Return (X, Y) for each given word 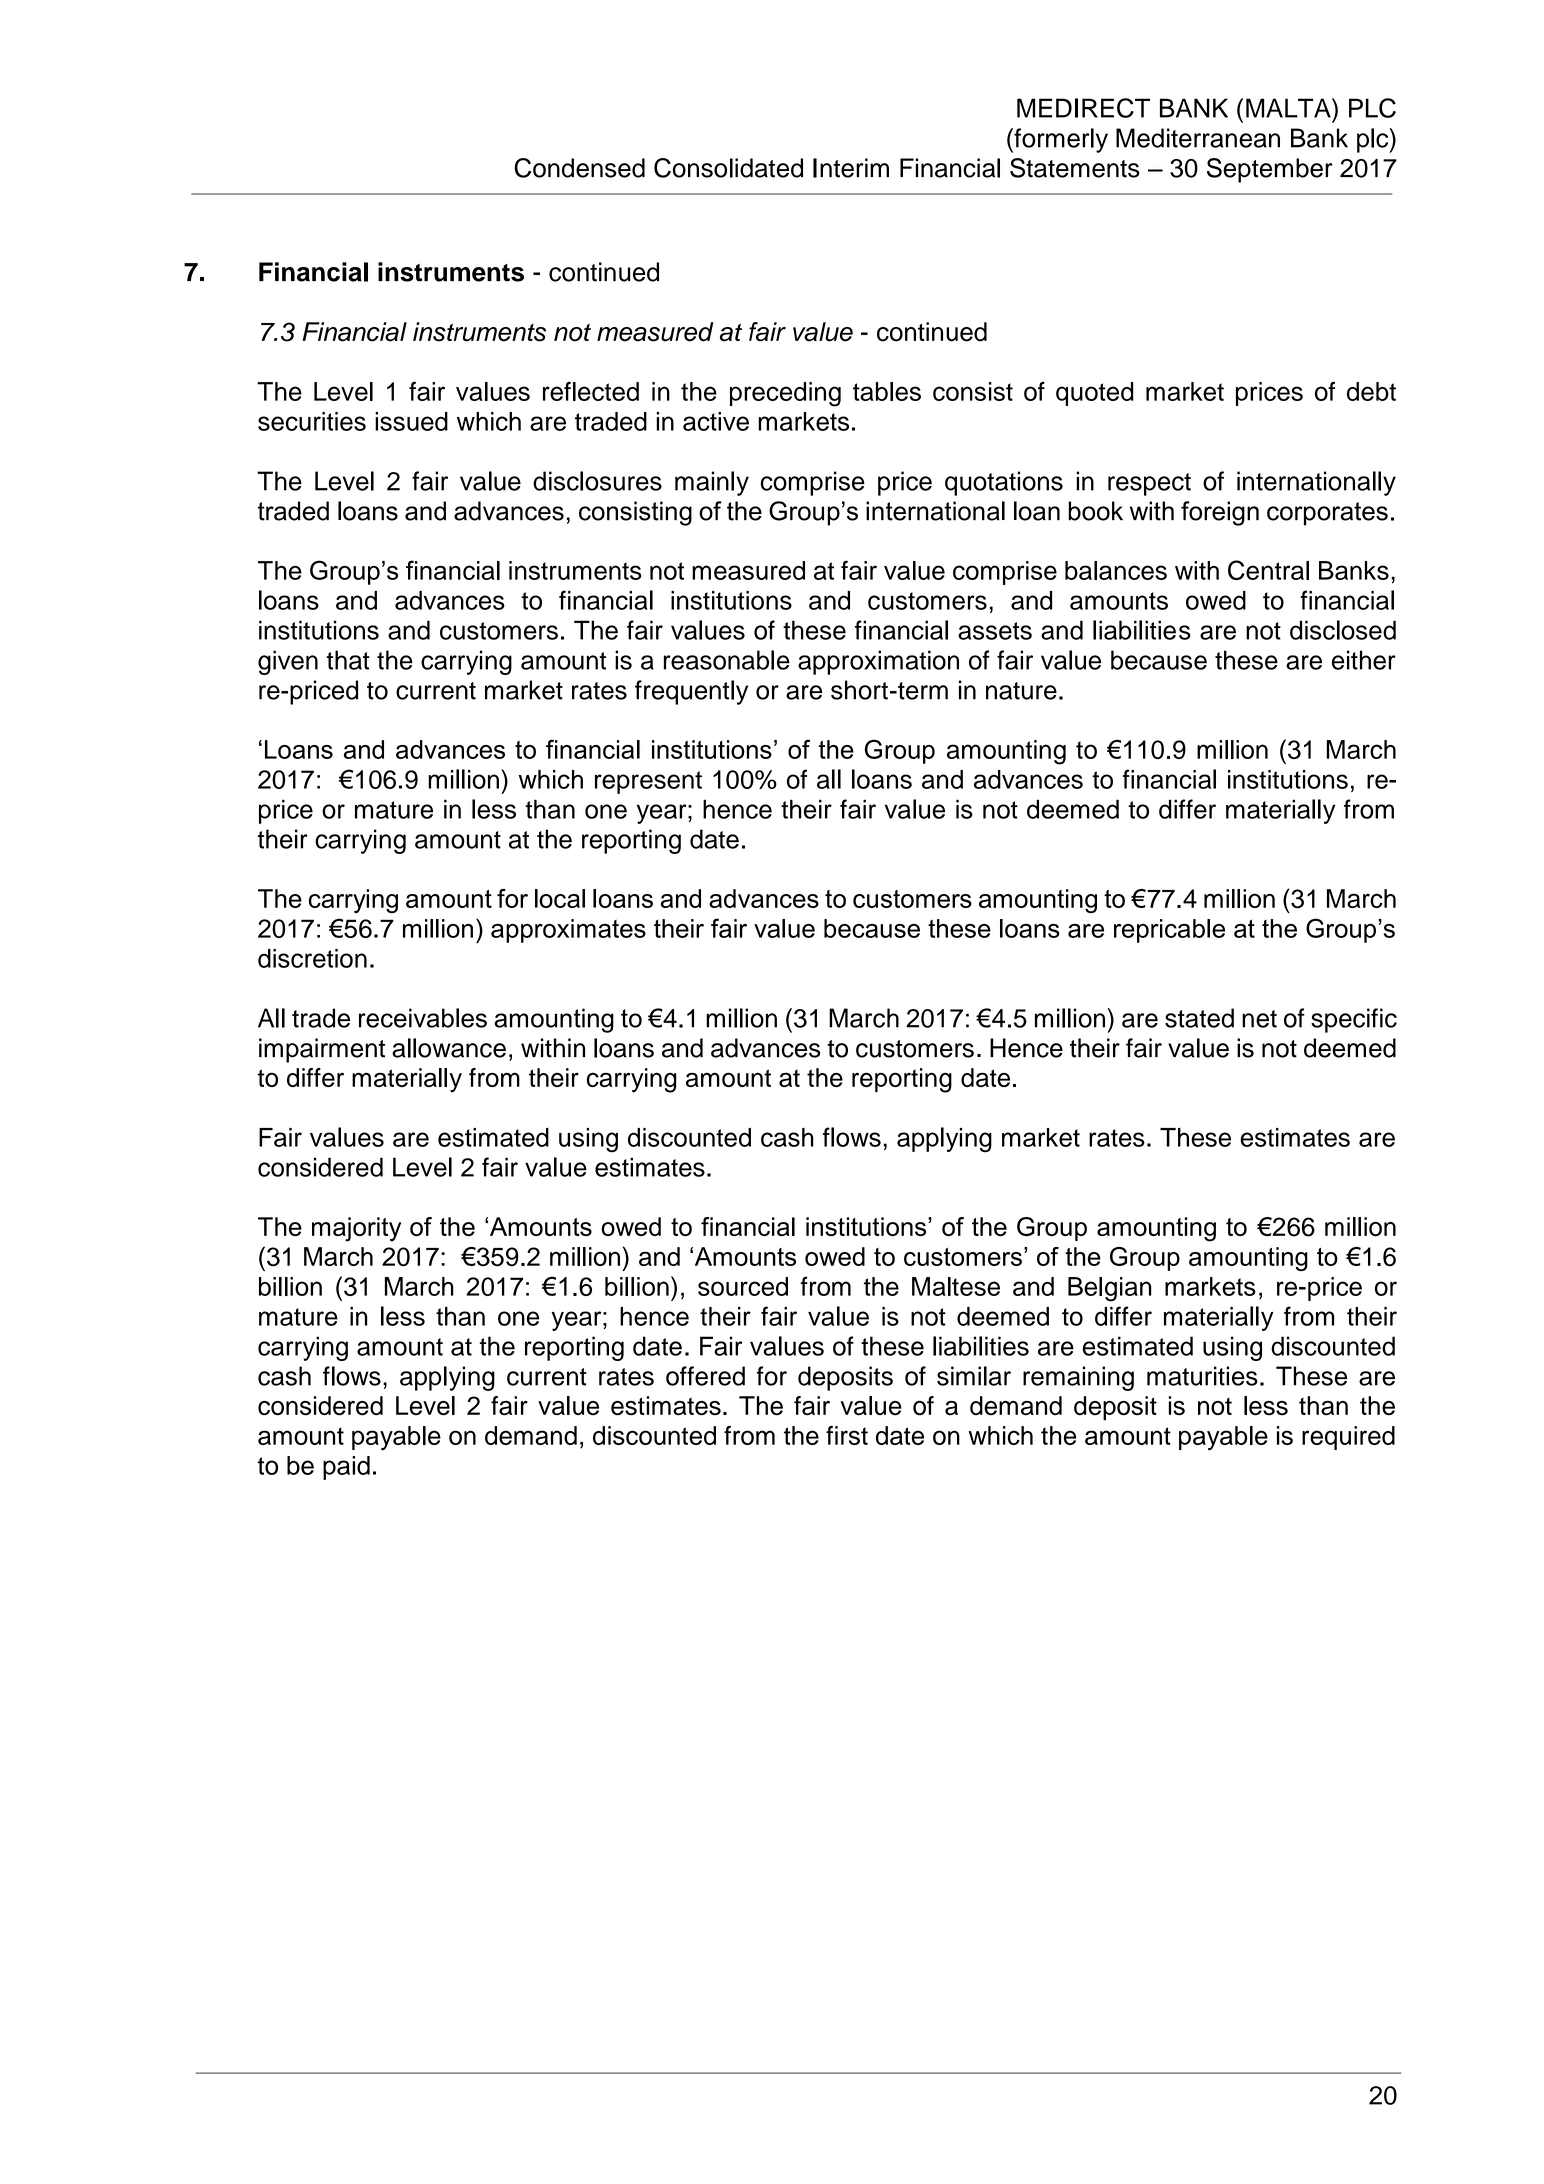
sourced (743, 1286)
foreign (1220, 513)
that (348, 660)
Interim (851, 168)
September (1270, 170)
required (1348, 1438)
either (1364, 660)
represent (648, 782)
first (847, 1435)
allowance (449, 1048)
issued (411, 421)
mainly (712, 483)
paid (346, 1468)
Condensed (579, 168)
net (1259, 1019)
